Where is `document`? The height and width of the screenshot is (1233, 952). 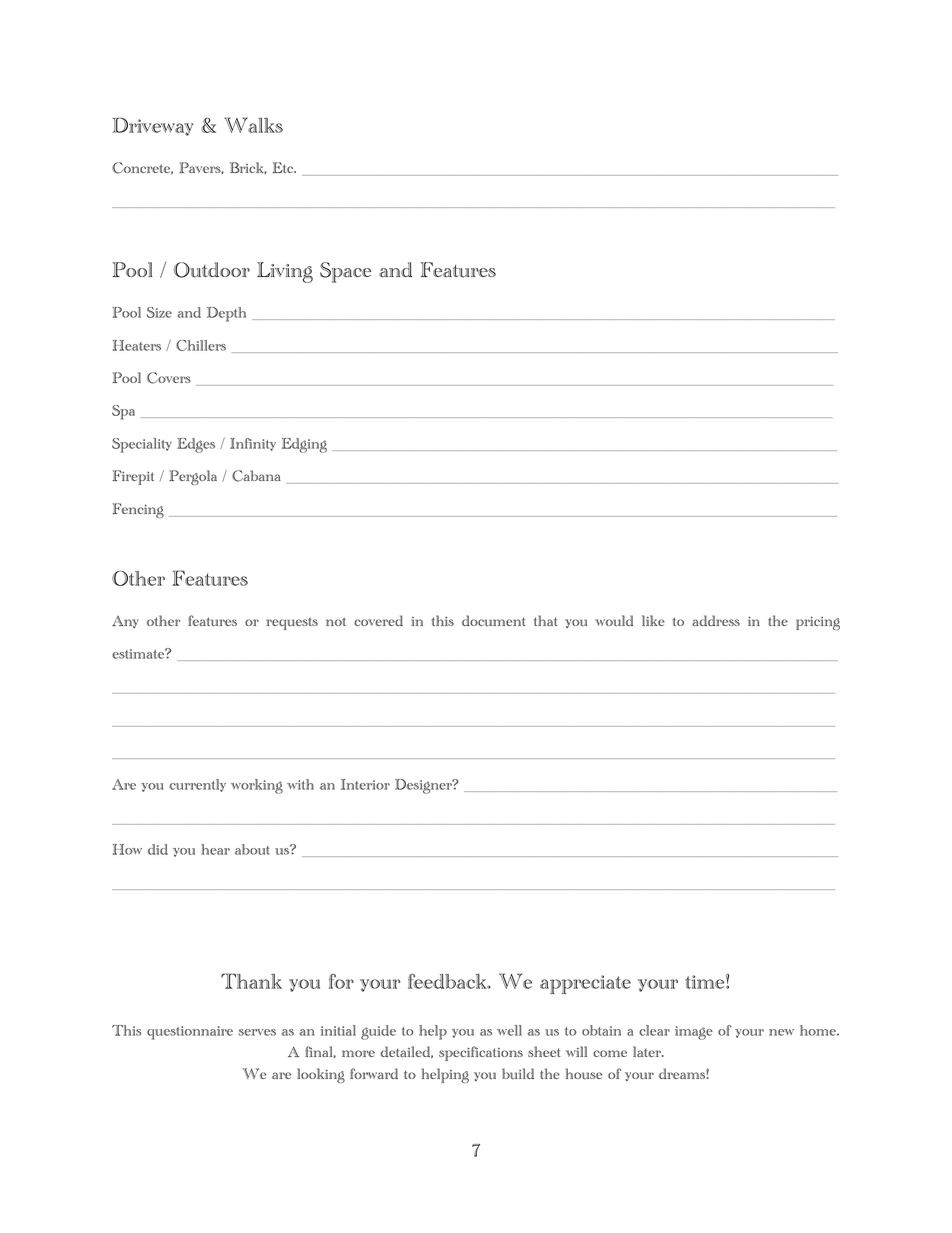 document is located at coordinates (494, 621).
